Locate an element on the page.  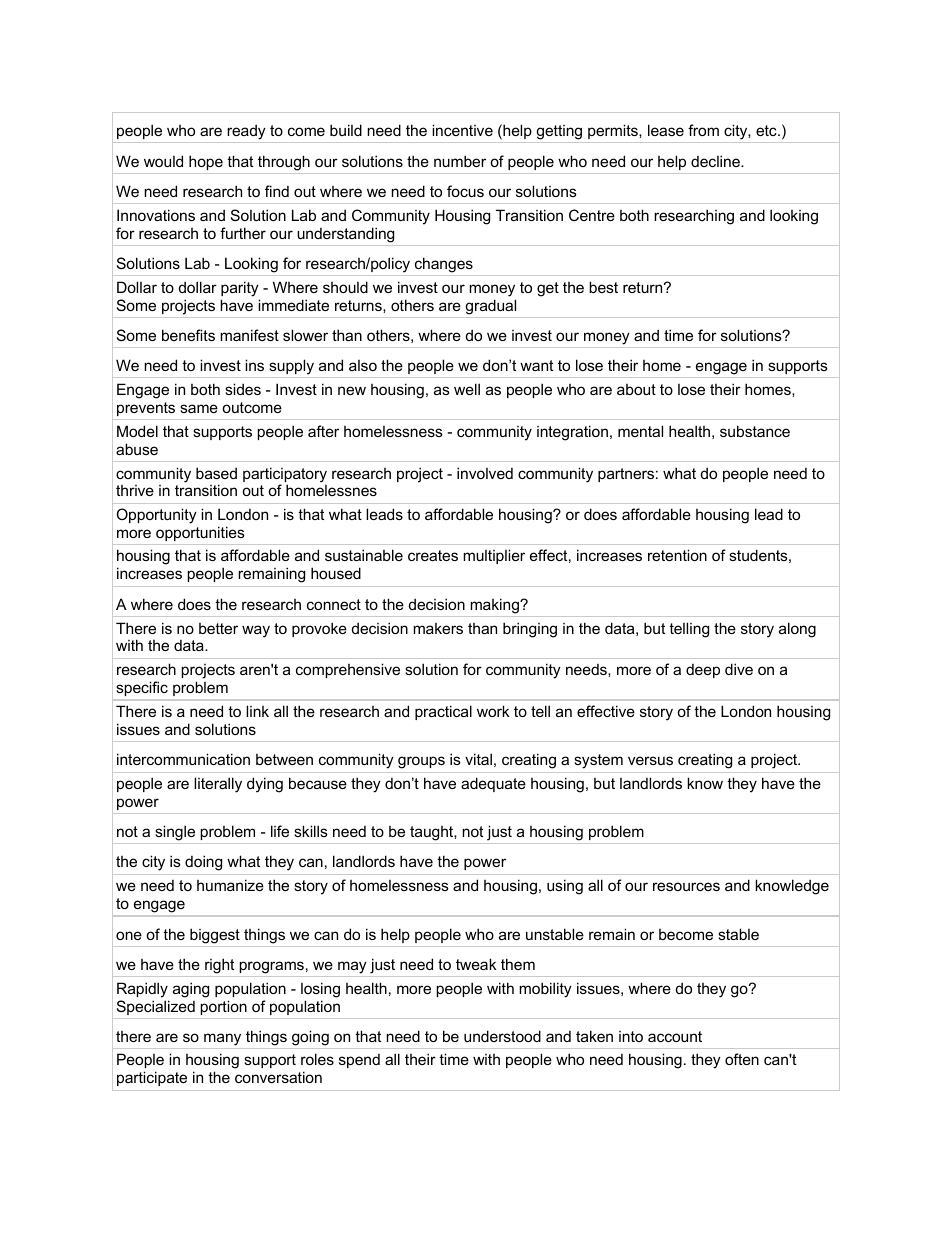
hope is located at coordinates (206, 162).
